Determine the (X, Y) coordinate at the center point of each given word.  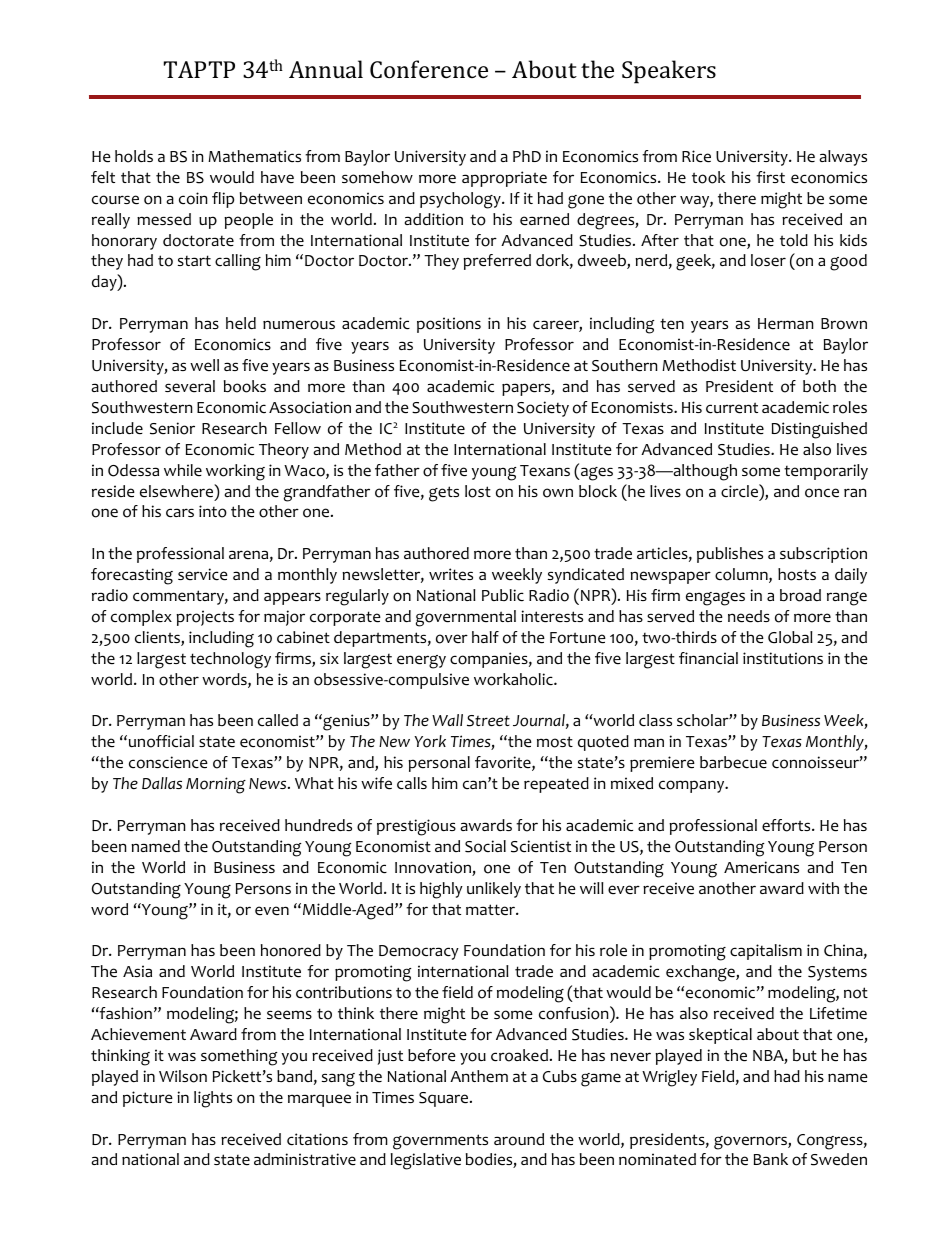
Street (488, 721)
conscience (168, 762)
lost (478, 491)
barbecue (733, 762)
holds (134, 156)
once (822, 493)
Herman (786, 324)
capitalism (766, 952)
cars (180, 513)
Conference (429, 69)
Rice (696, 156)
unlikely (494, 890)
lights (213, 1099)
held (241, 323)
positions (449, 325)
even (272, 911)
